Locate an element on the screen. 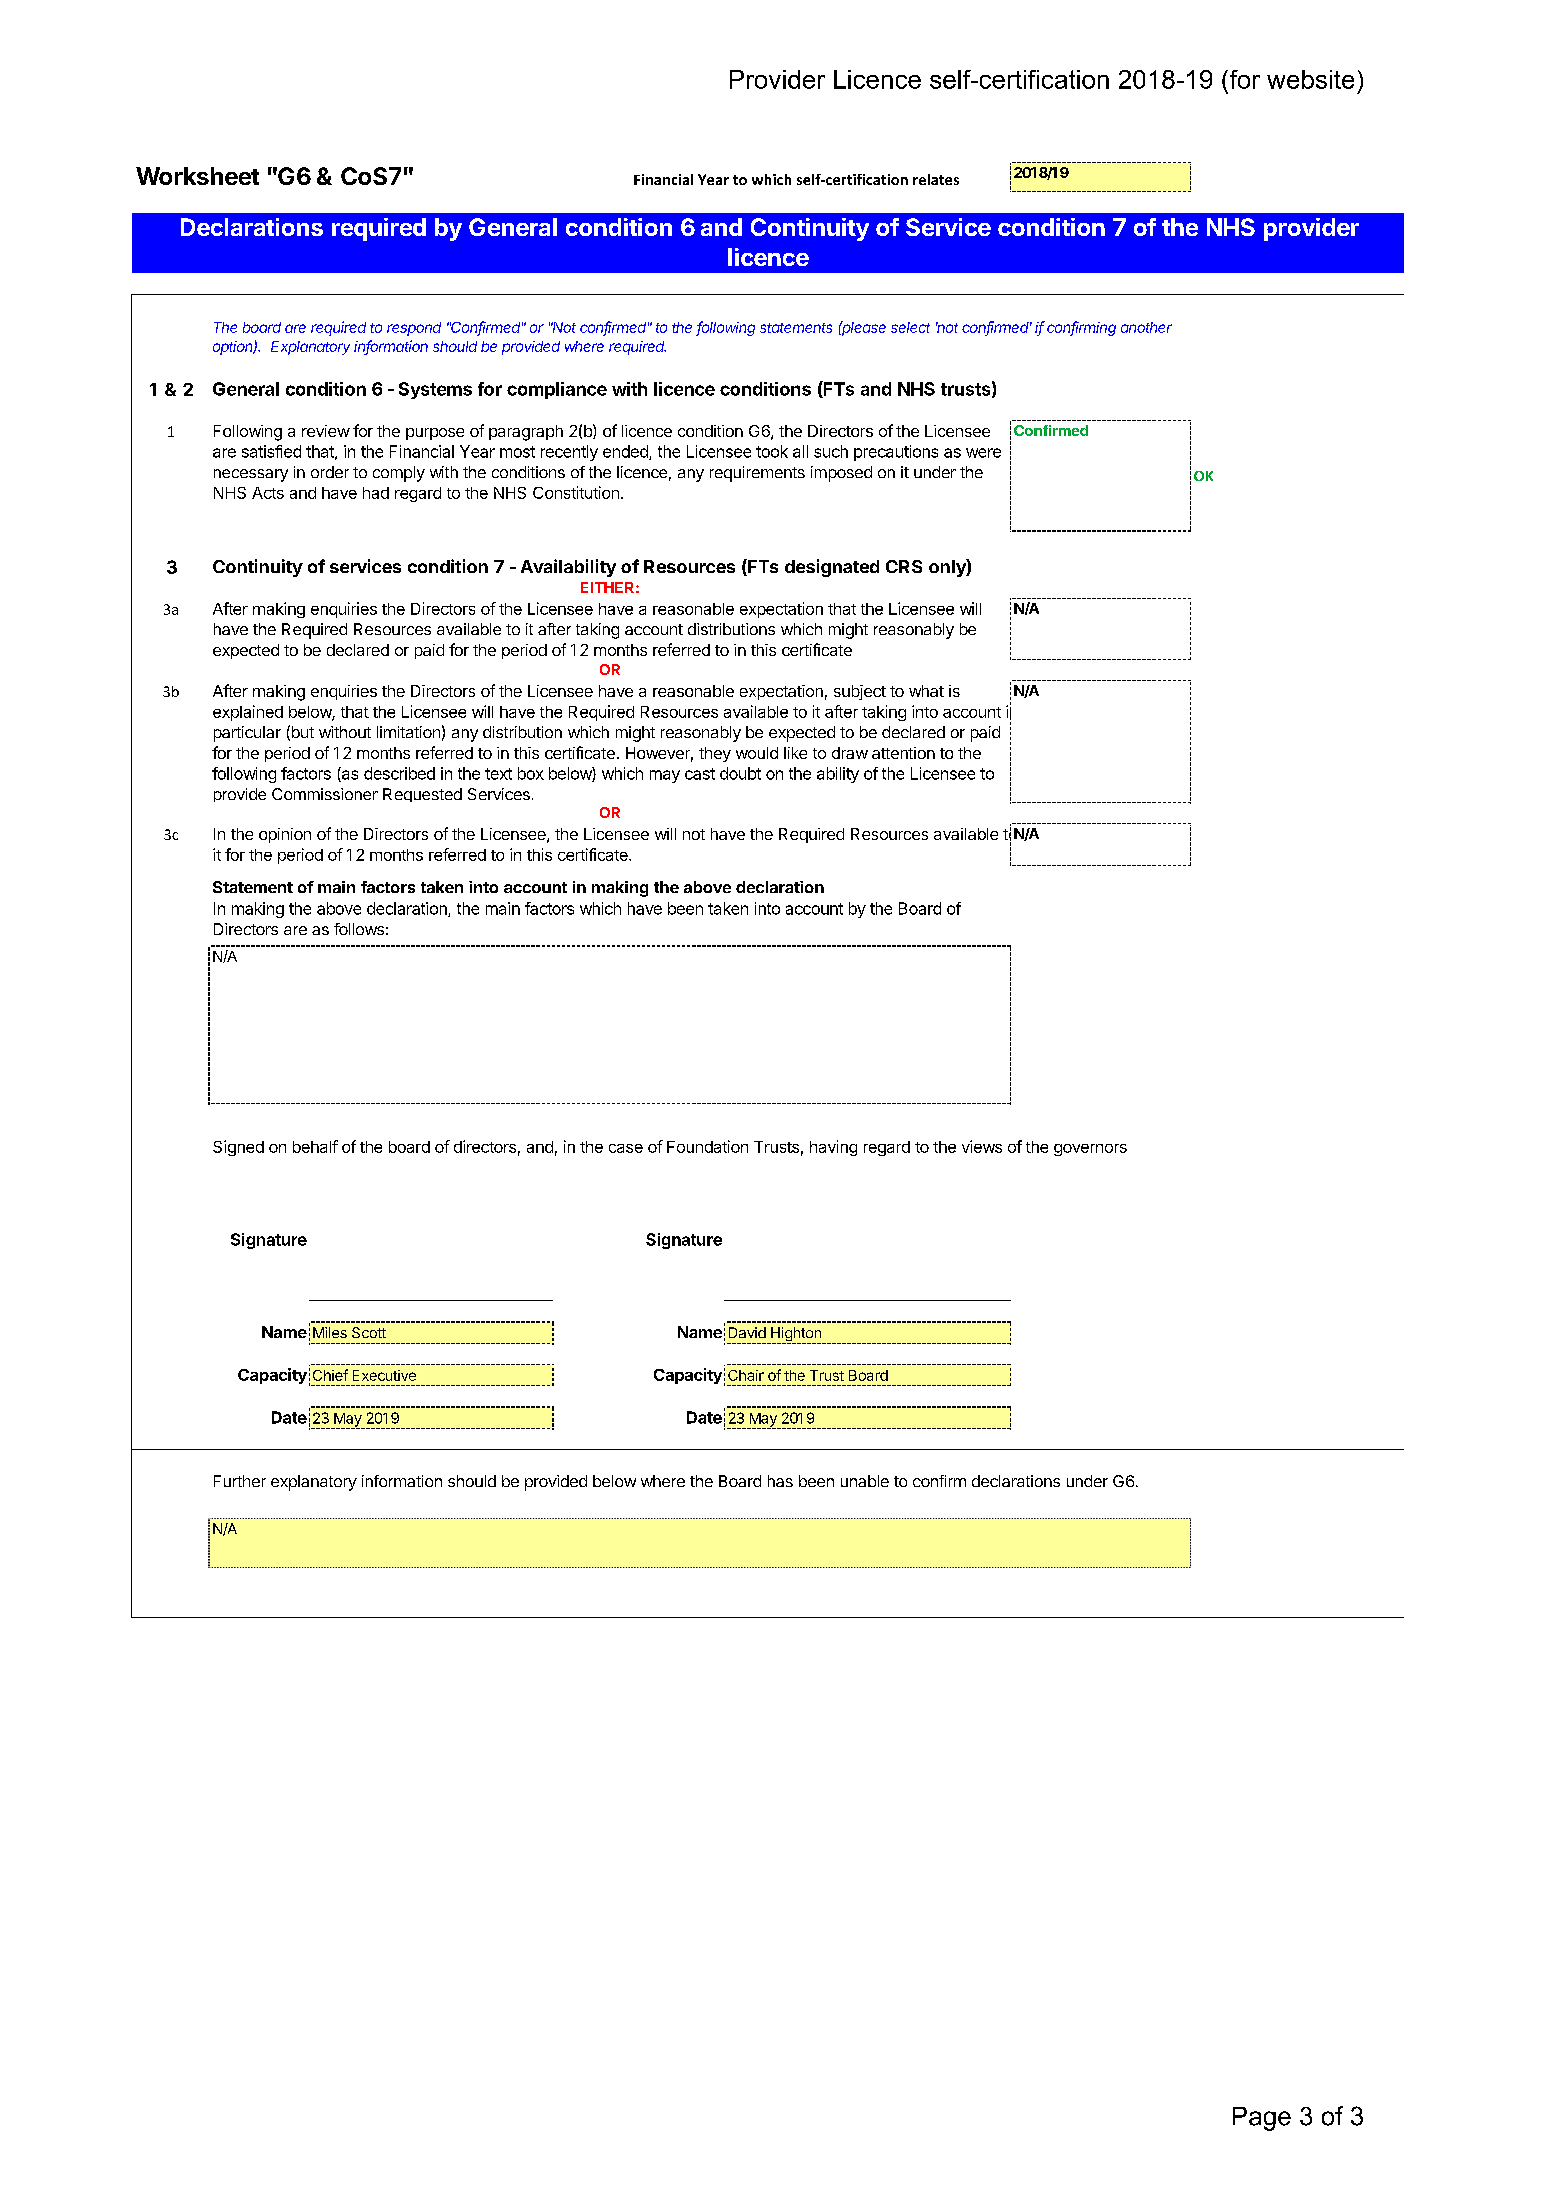  relates is located at coordinates (936, 179).
